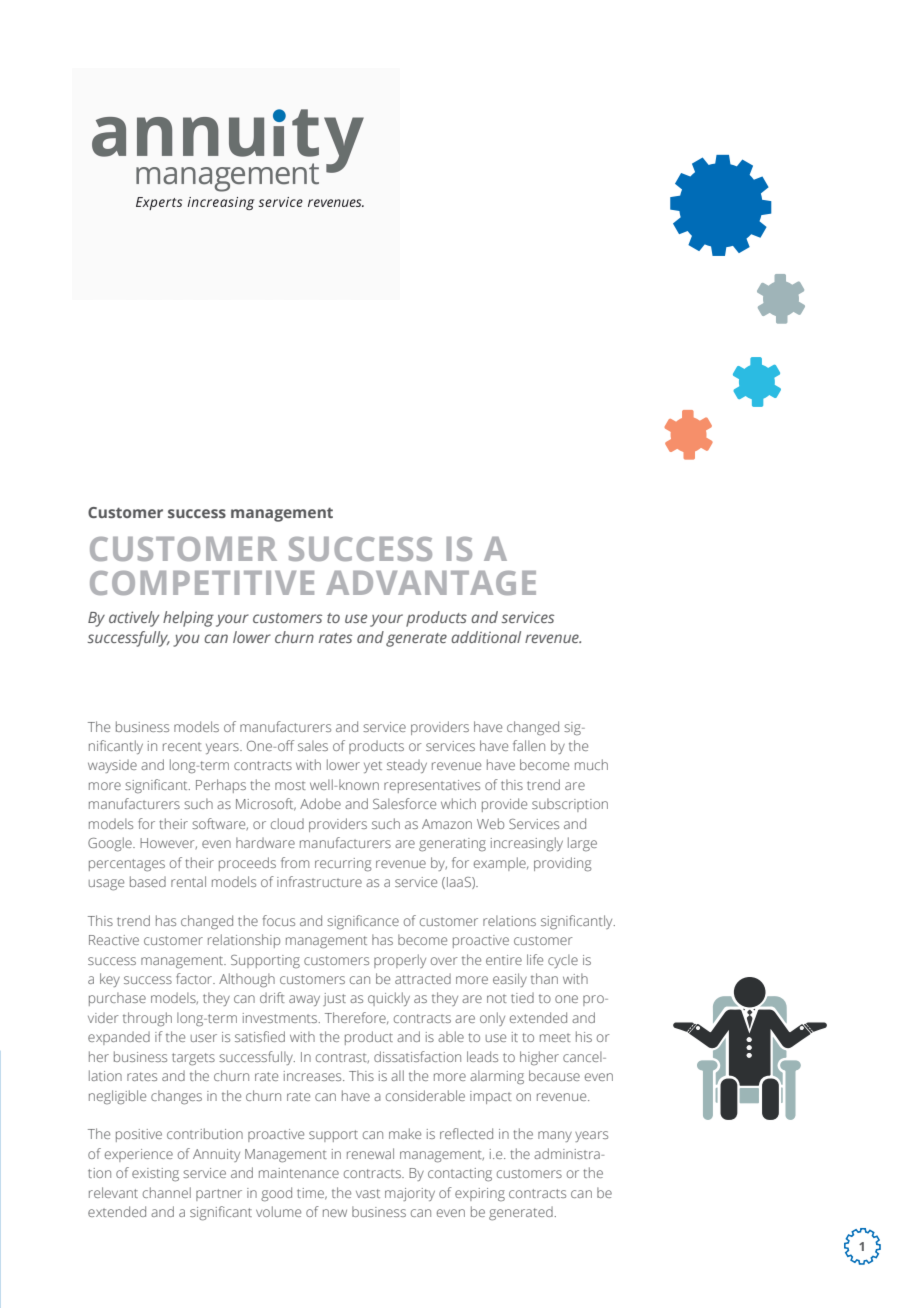  Describe the element at coordinates (562, 864) in the screenshot. I see `providing` at that location.
